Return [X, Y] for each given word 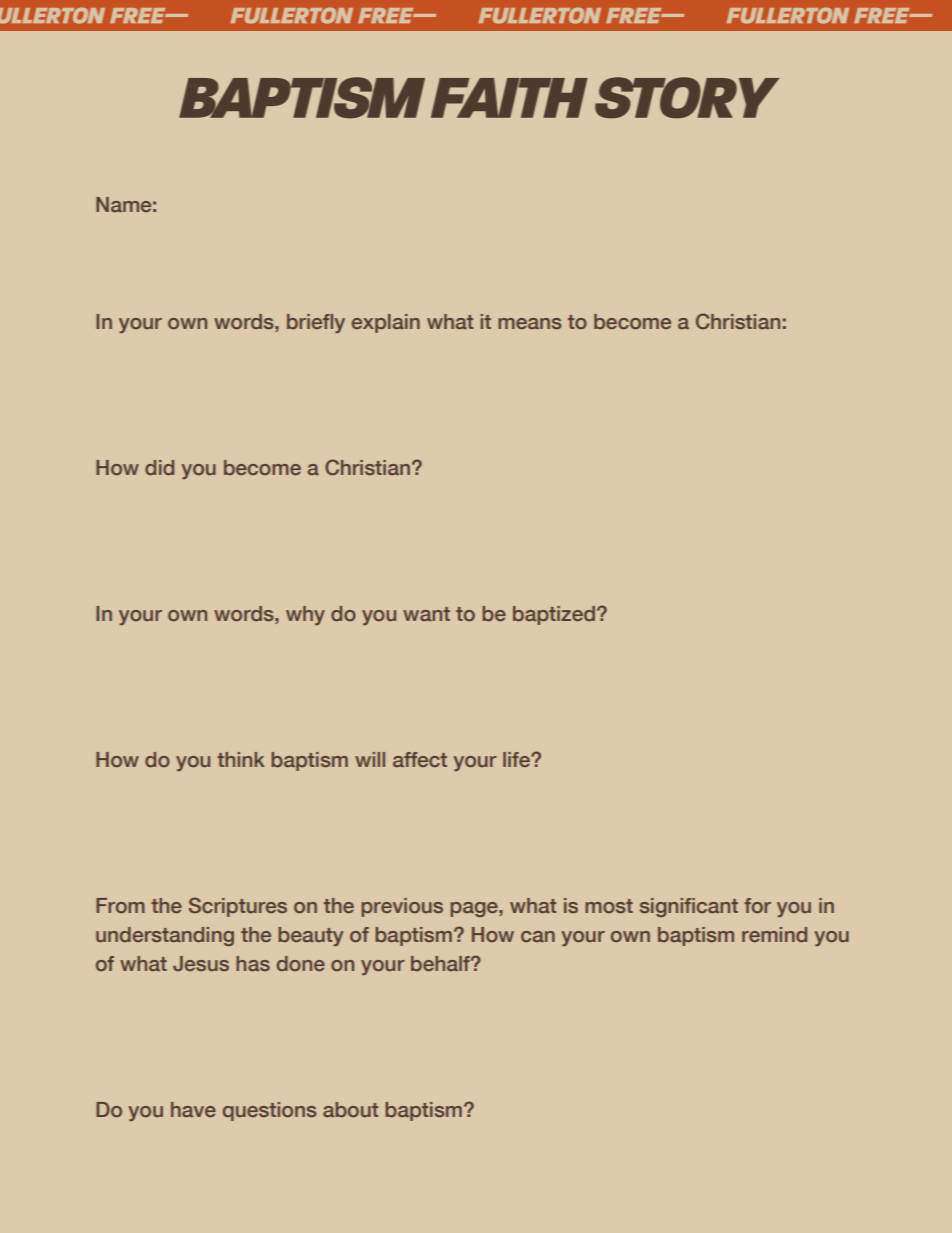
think [241, 759]
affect [420, 759]
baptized [554, 615]
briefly [316, 323]
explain [386, 323]
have [193, 1109]
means [530, 323]
